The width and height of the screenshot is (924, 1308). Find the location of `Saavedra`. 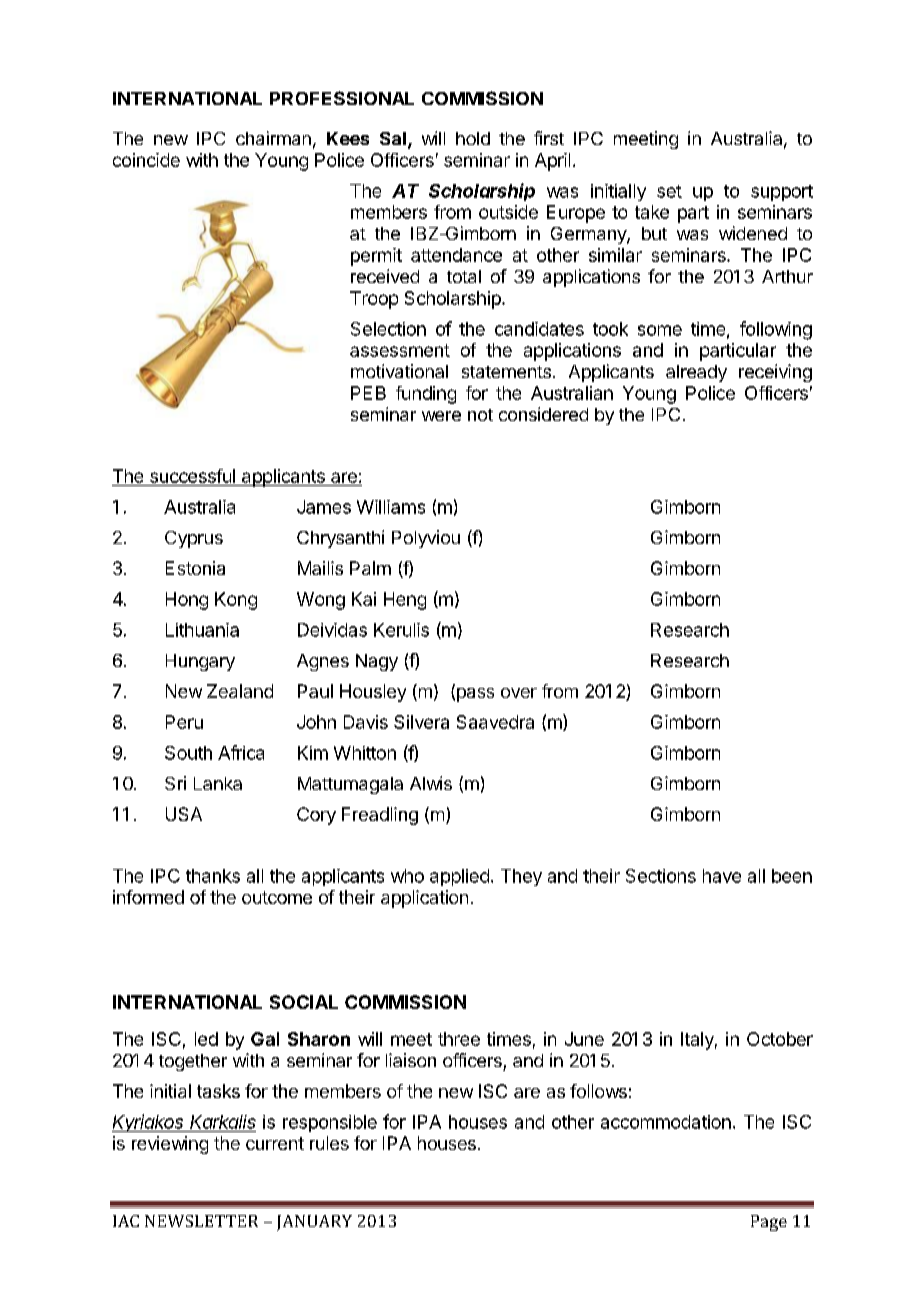

Saavedra is located at coordinates (495, 722).
